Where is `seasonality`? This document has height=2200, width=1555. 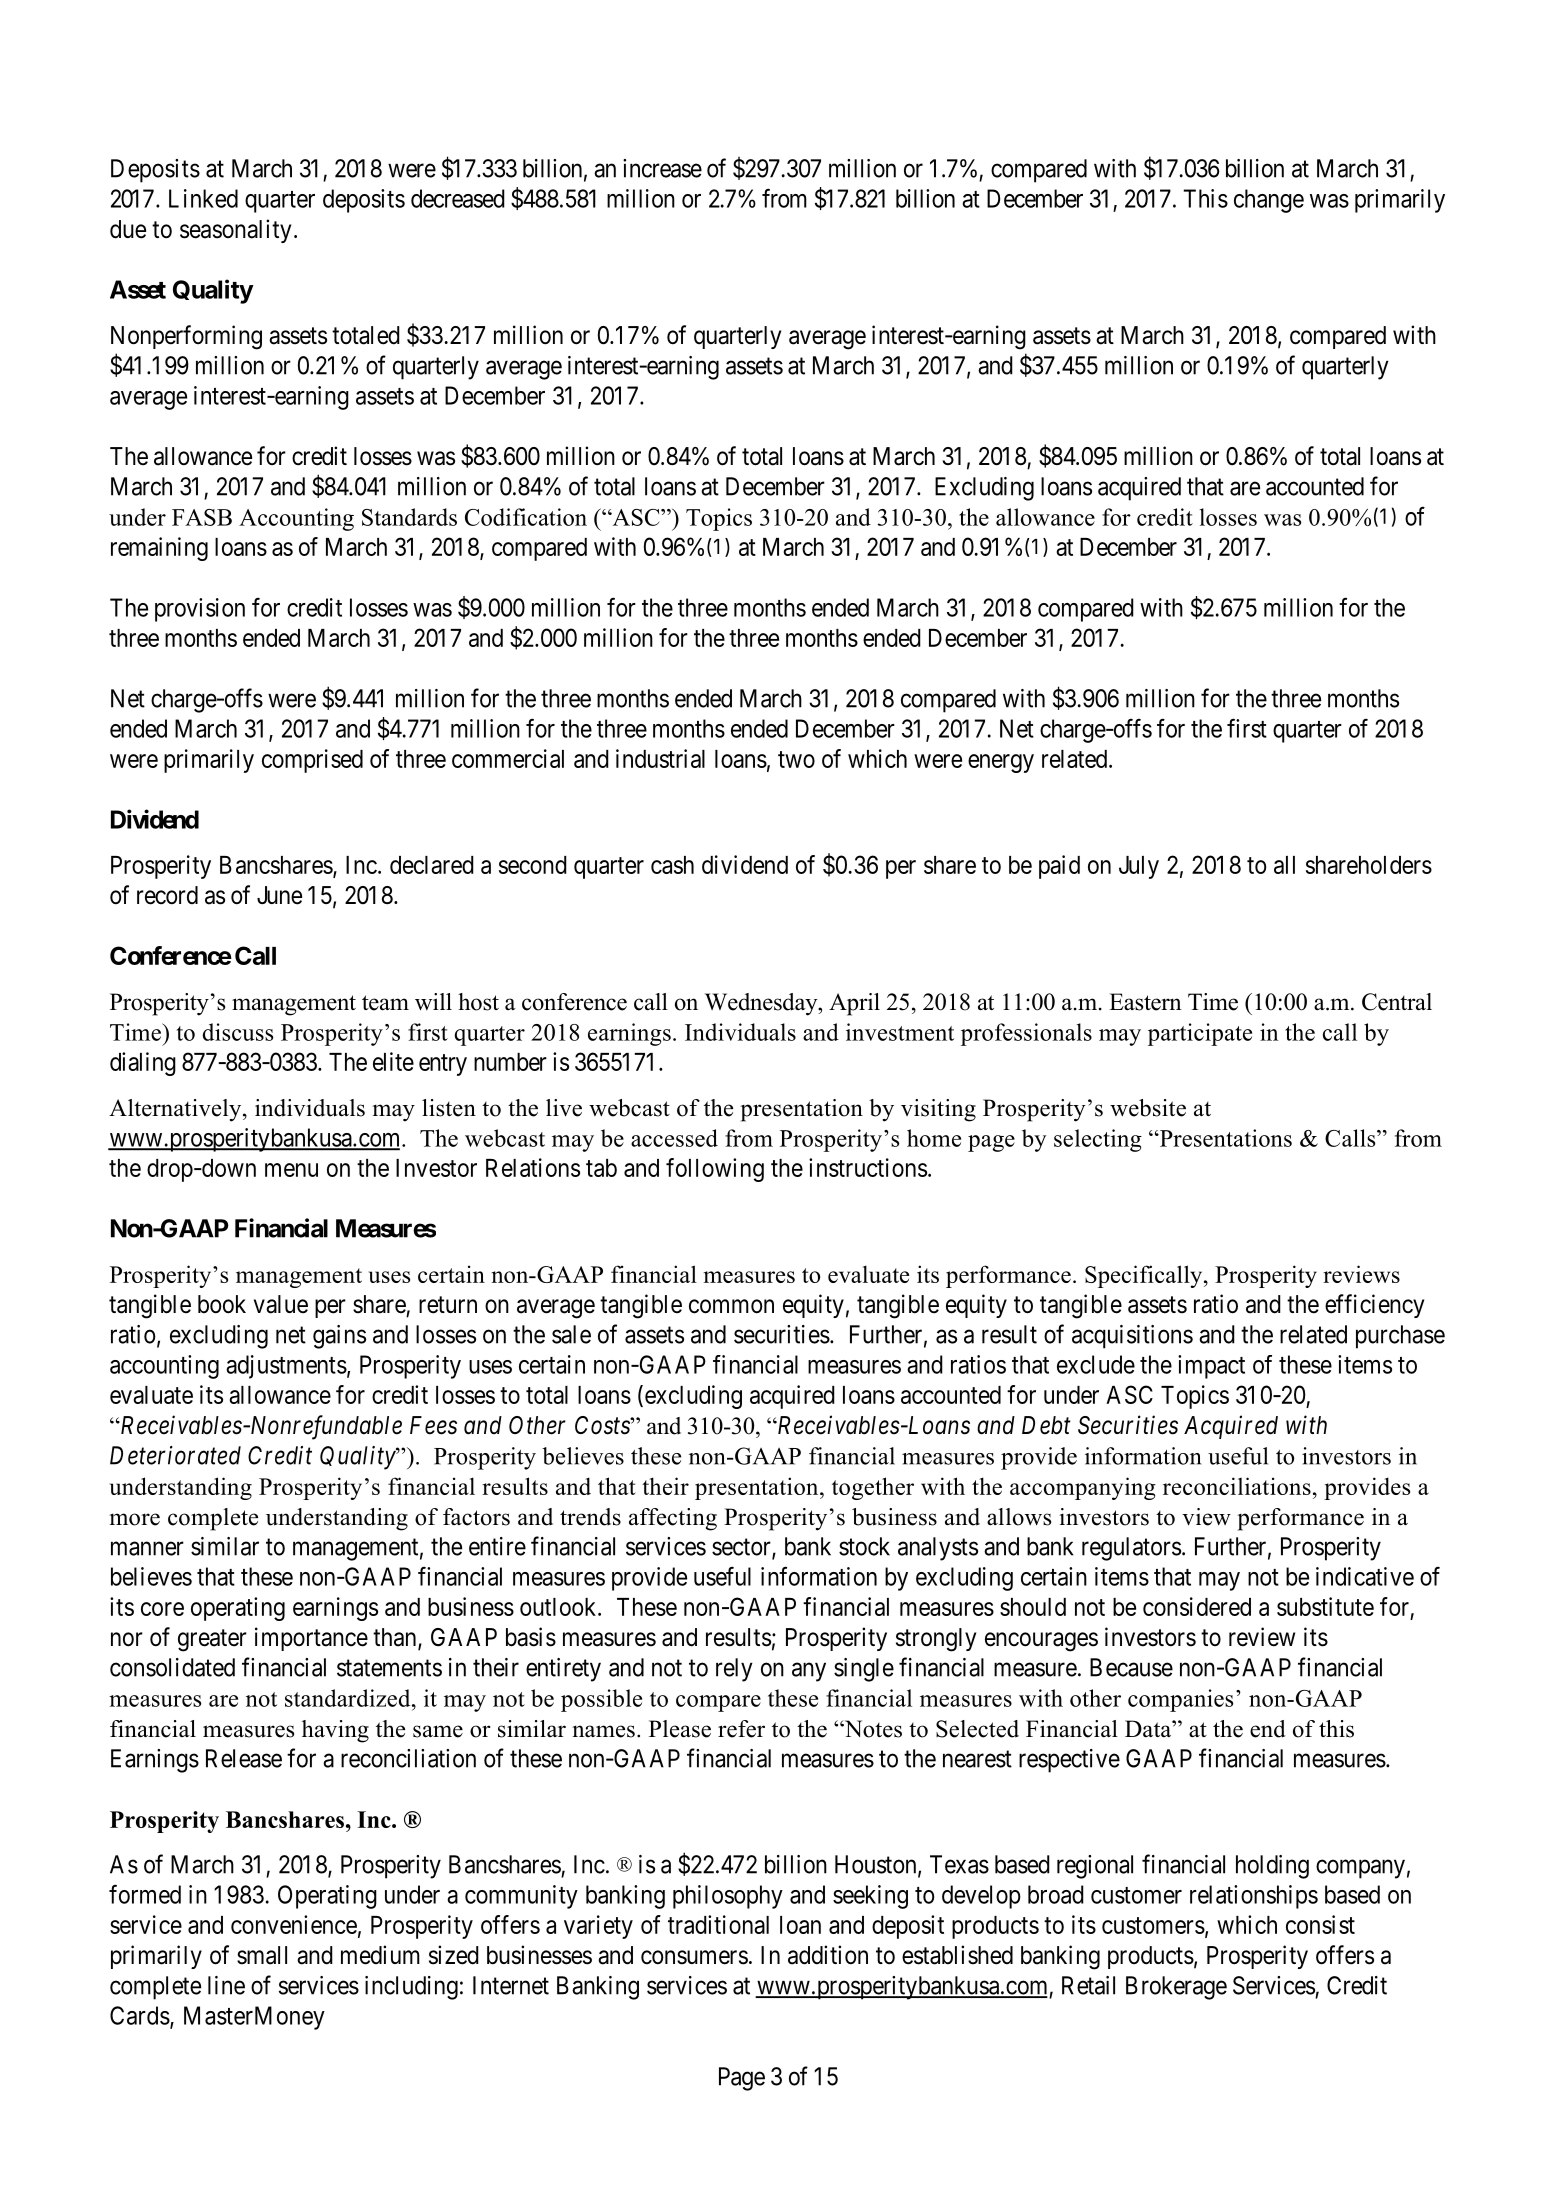
seasonality is located at coordinates (235, 231).
